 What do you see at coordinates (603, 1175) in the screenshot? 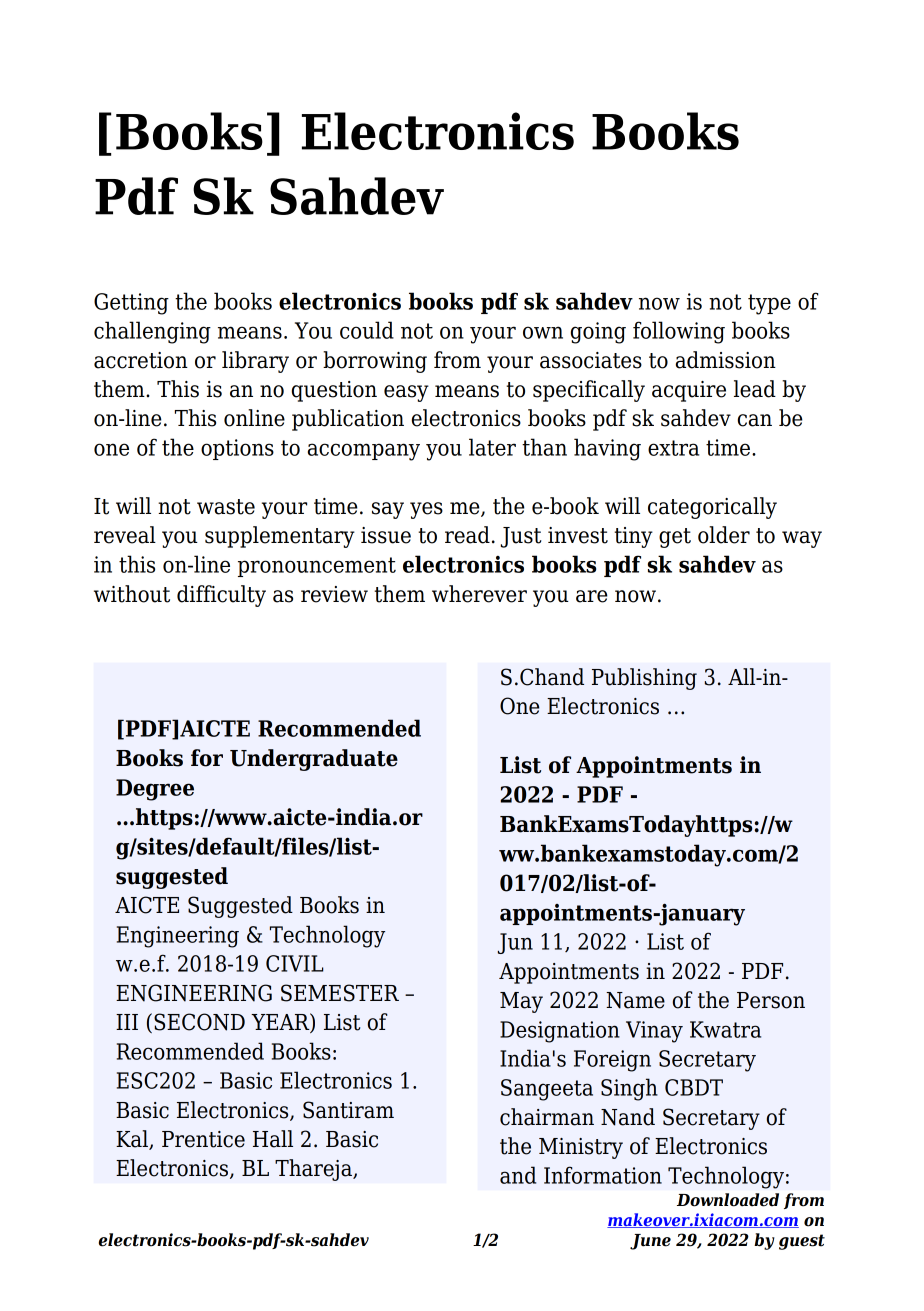
I see `Information` at bounding box center [603, 1175].
